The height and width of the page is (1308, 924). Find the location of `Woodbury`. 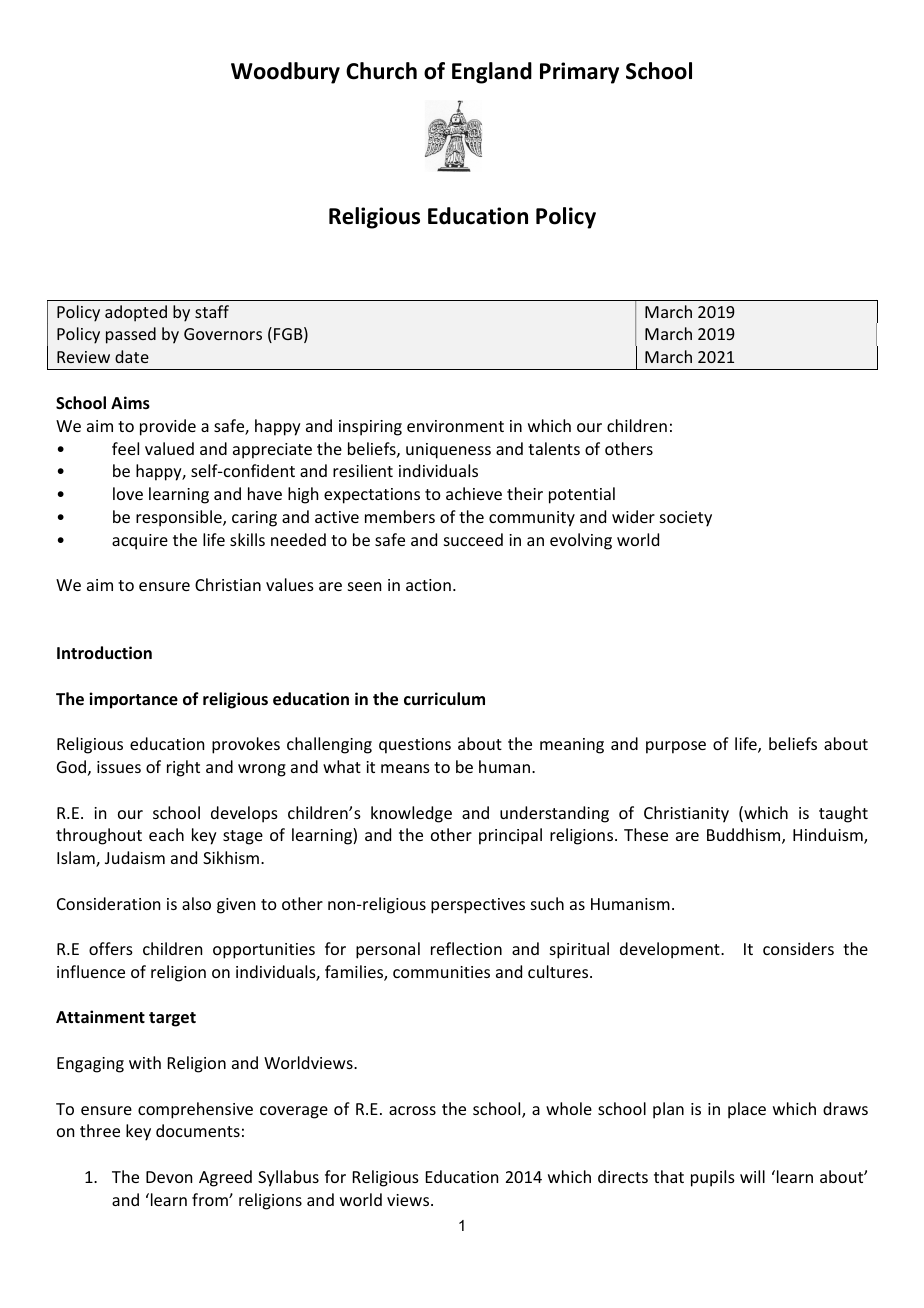

Woodbury is located at coordinates (285, 73).
